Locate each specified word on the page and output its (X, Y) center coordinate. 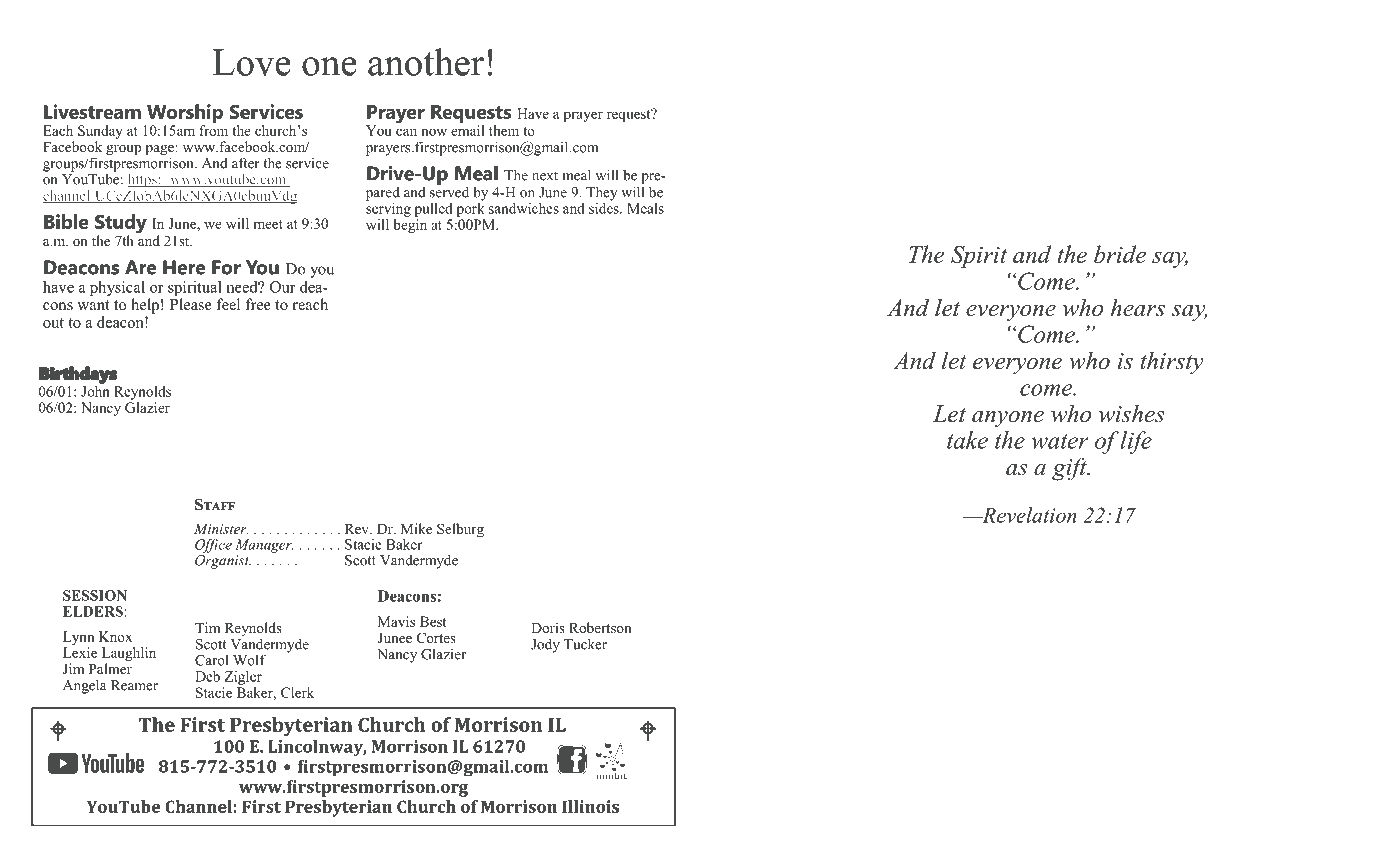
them (504, 130)
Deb (207, 676)
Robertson (600, 627)
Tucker (585, 644)
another (426, 62)
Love (251, 62)
